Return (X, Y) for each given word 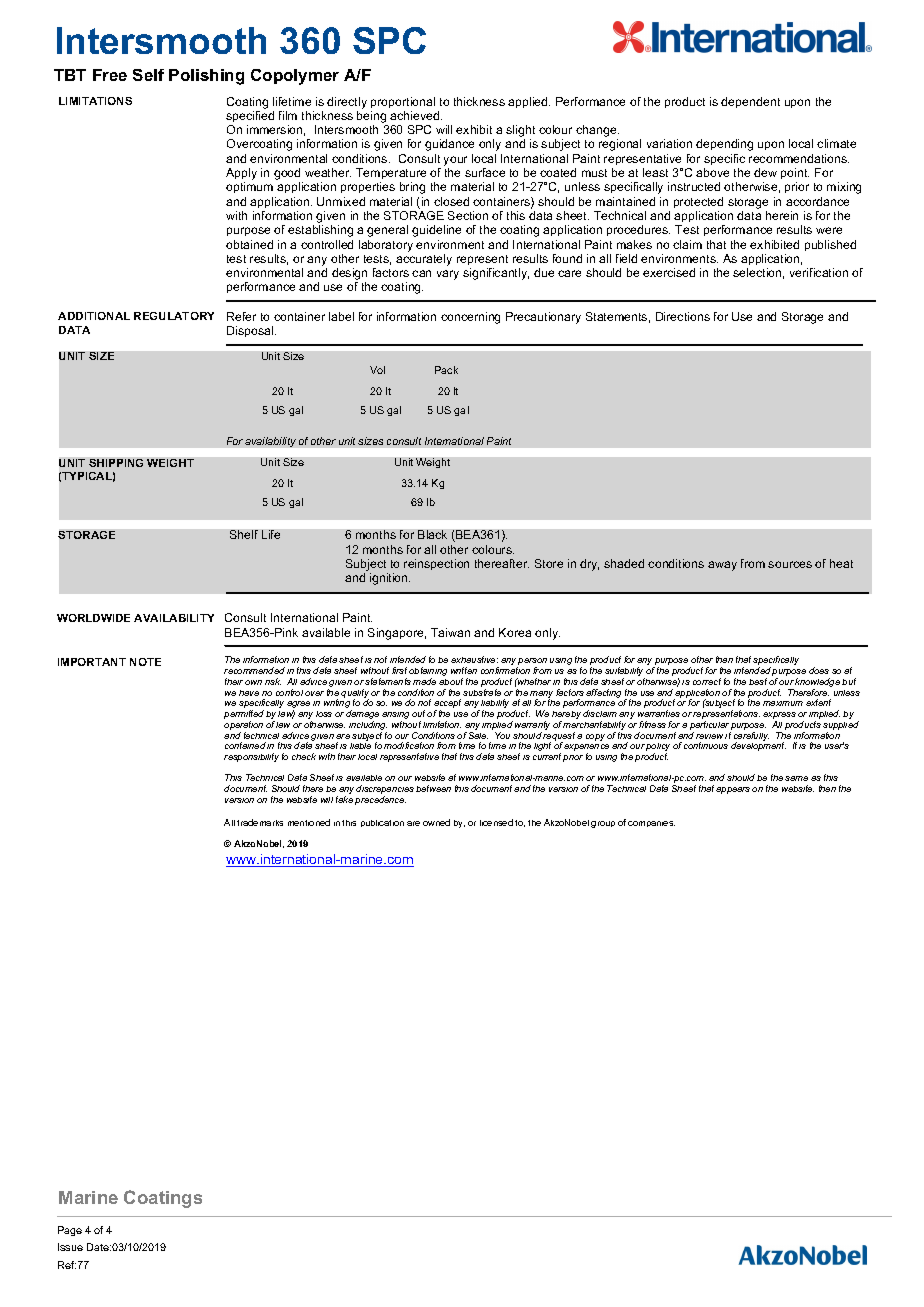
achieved (416, 115)
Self (148, 75)
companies (651, 824)
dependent (750, 102)
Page (70, 1231)
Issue (70, 1247)
